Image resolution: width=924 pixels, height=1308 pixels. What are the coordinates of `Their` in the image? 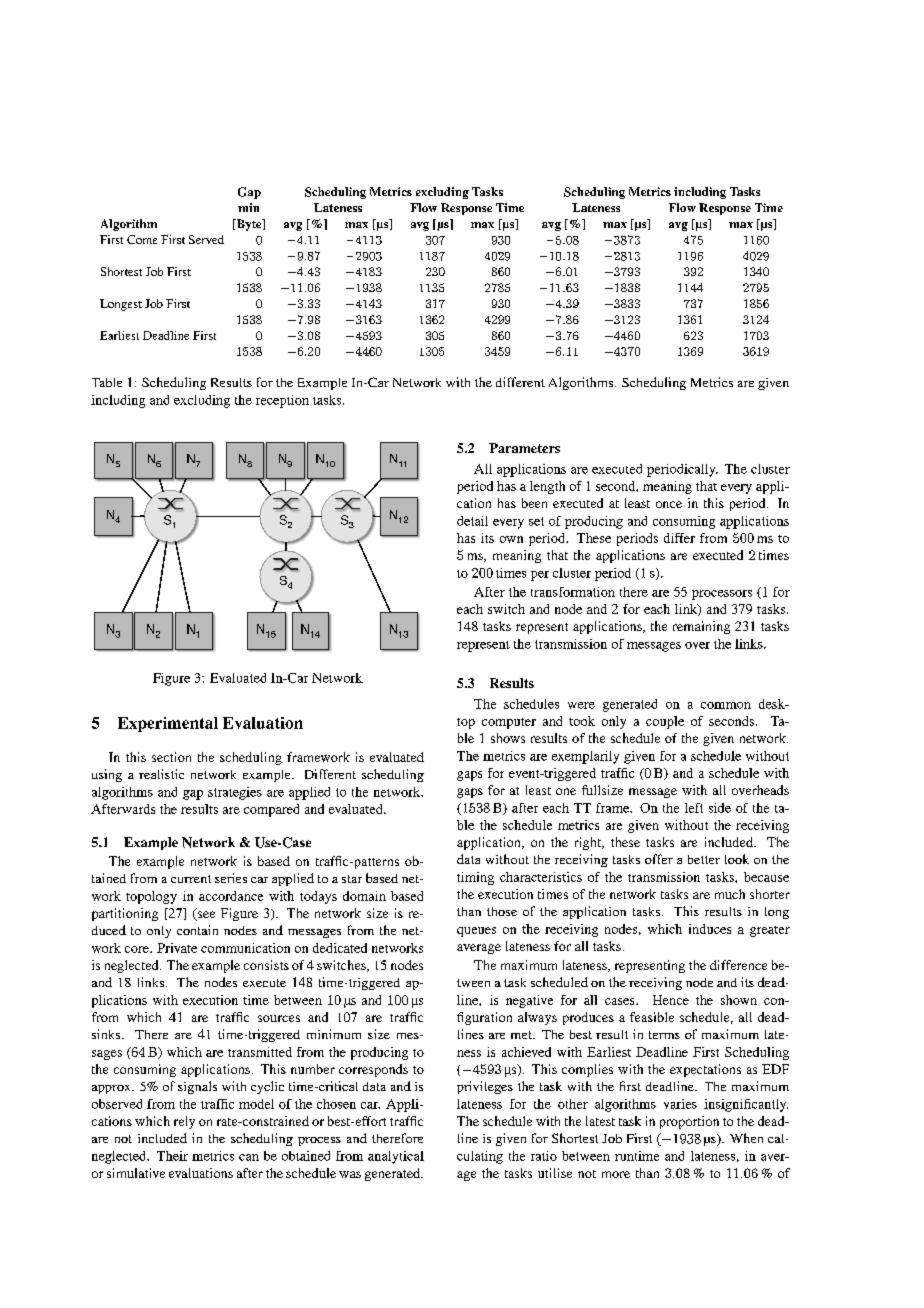 It's located at (172, 1156).
